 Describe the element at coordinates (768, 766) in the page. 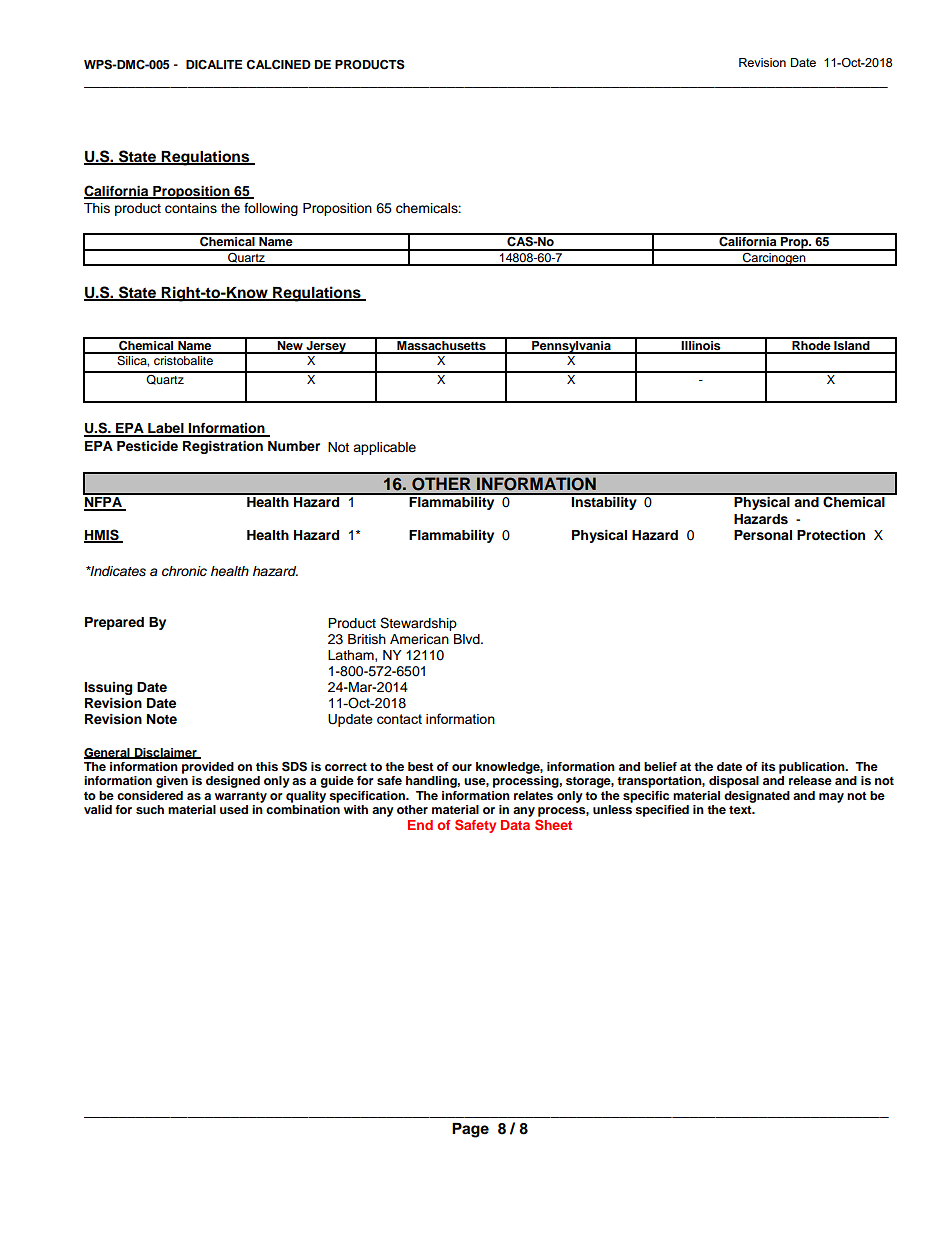

I see `its` at that location.
